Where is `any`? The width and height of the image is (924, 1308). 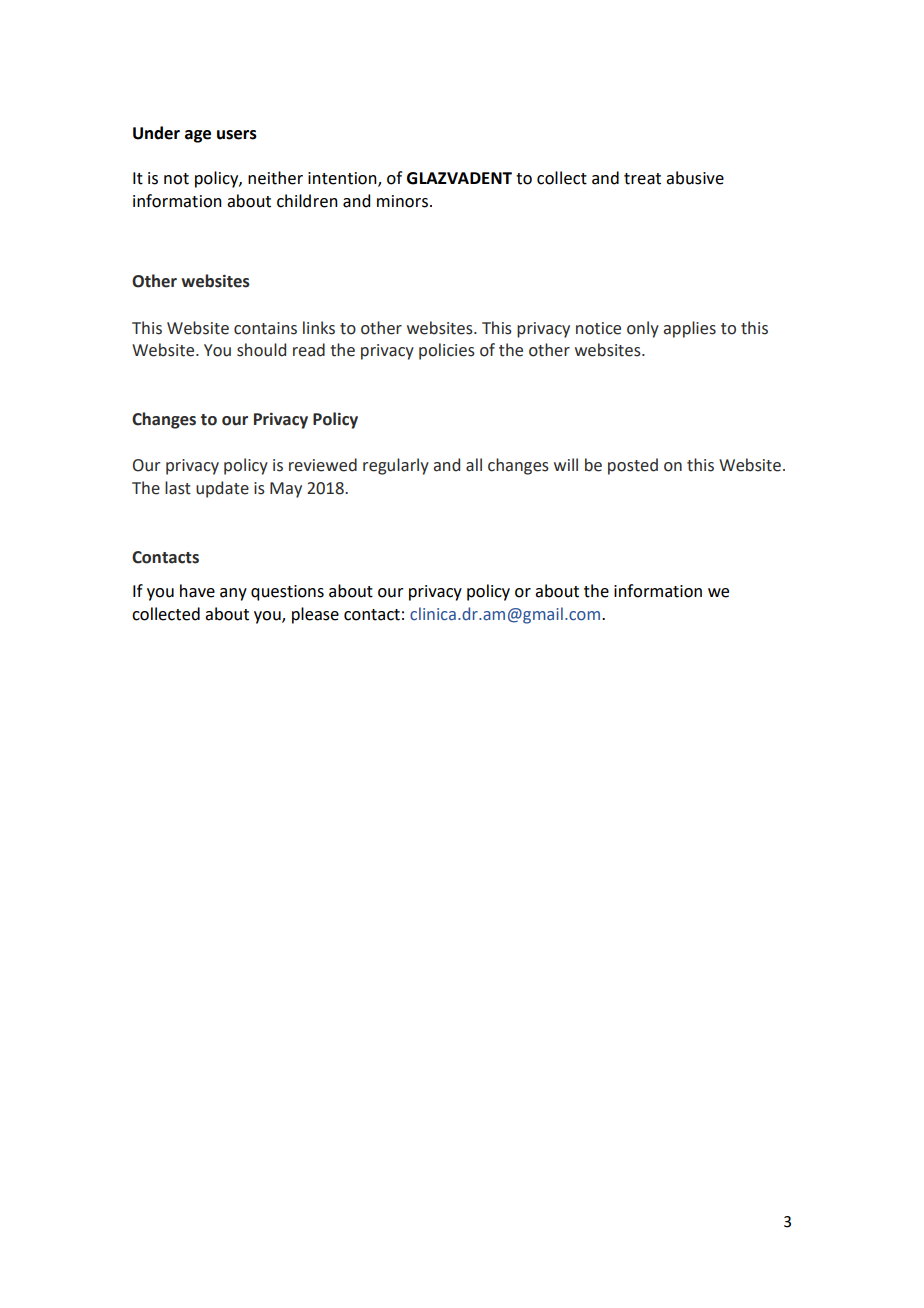
any is located at coordinates (233, 594).
